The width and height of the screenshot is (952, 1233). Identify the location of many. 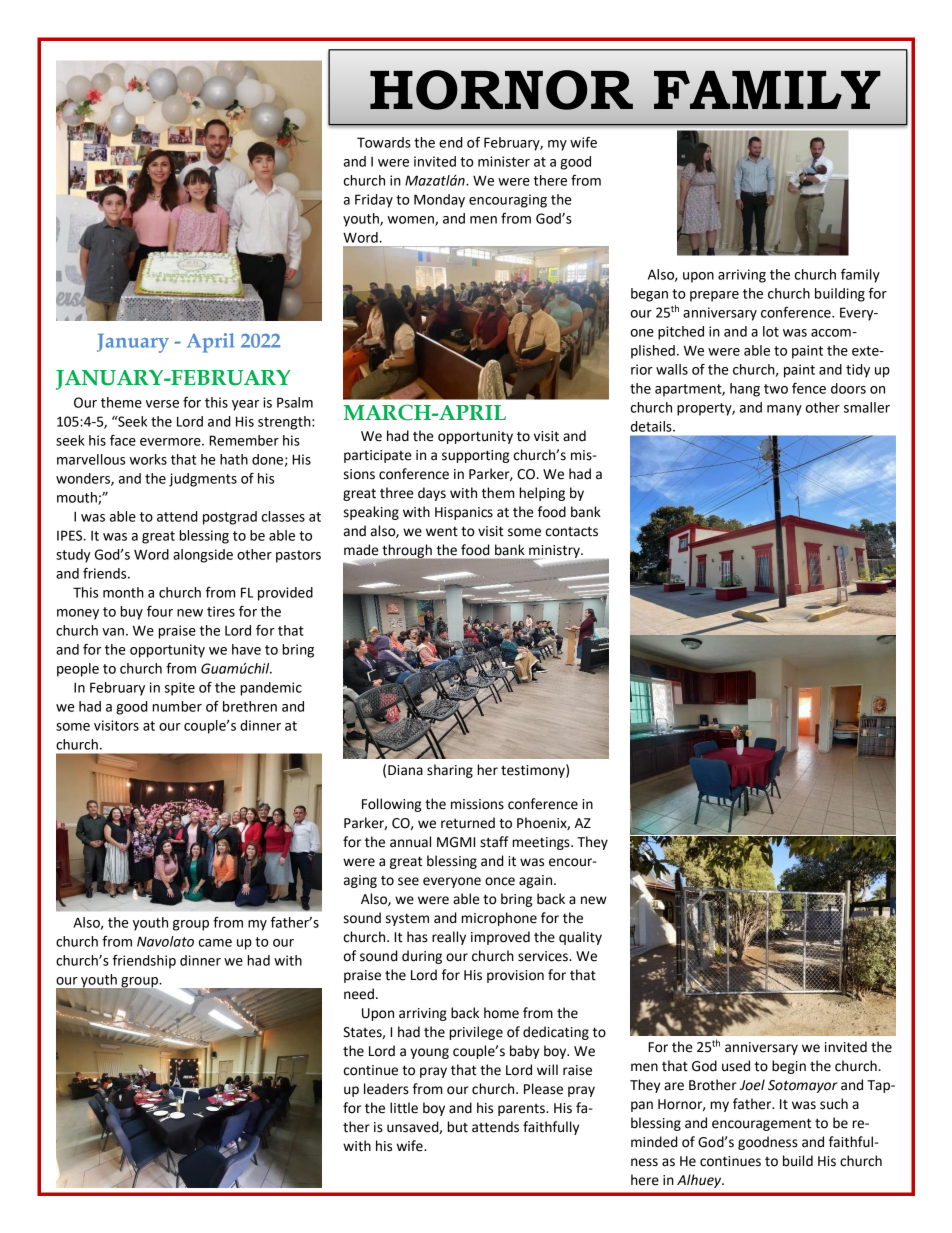
(784, 410).
